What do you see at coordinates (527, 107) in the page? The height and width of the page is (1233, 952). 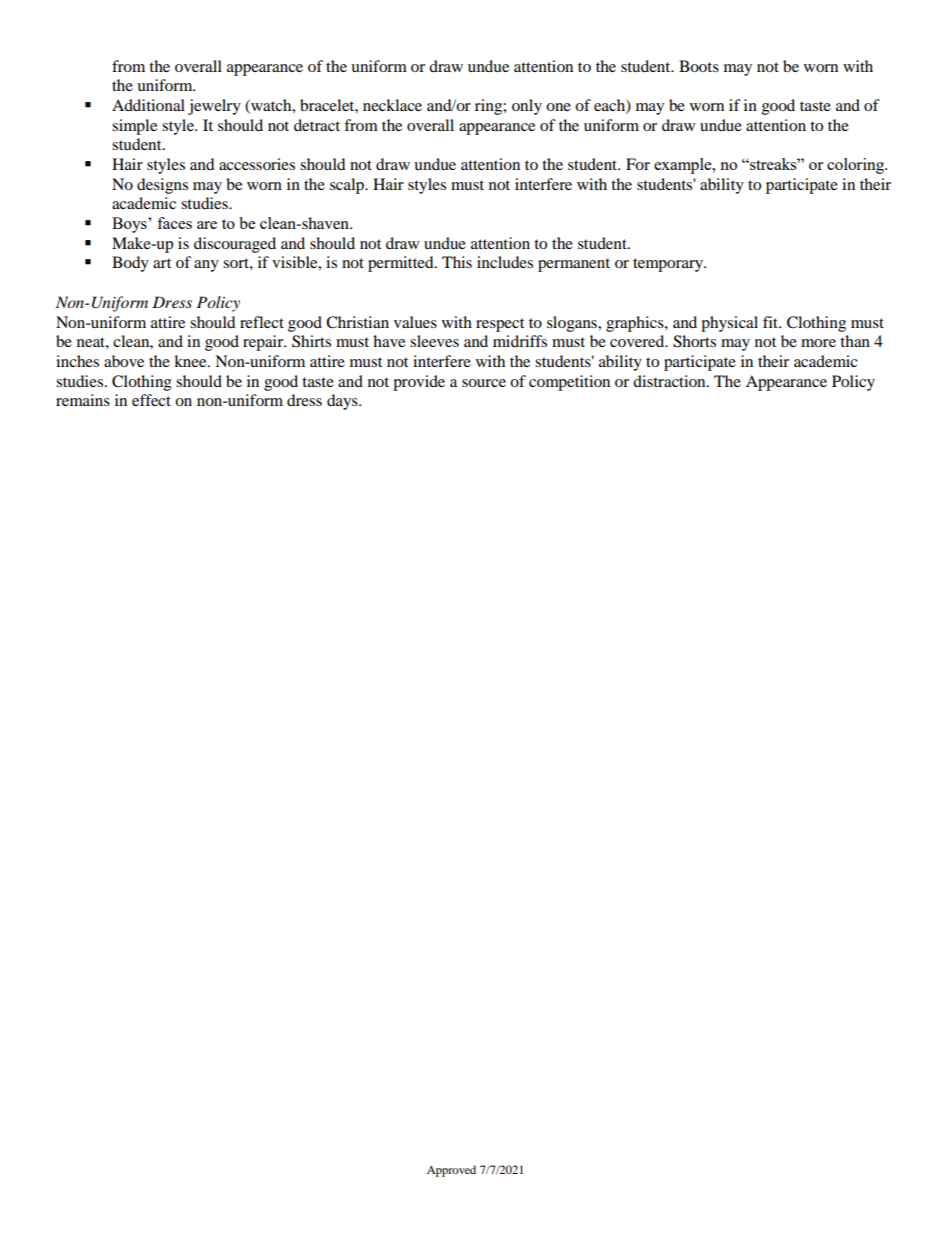 I see `only` at bounding box center [527, 107].
